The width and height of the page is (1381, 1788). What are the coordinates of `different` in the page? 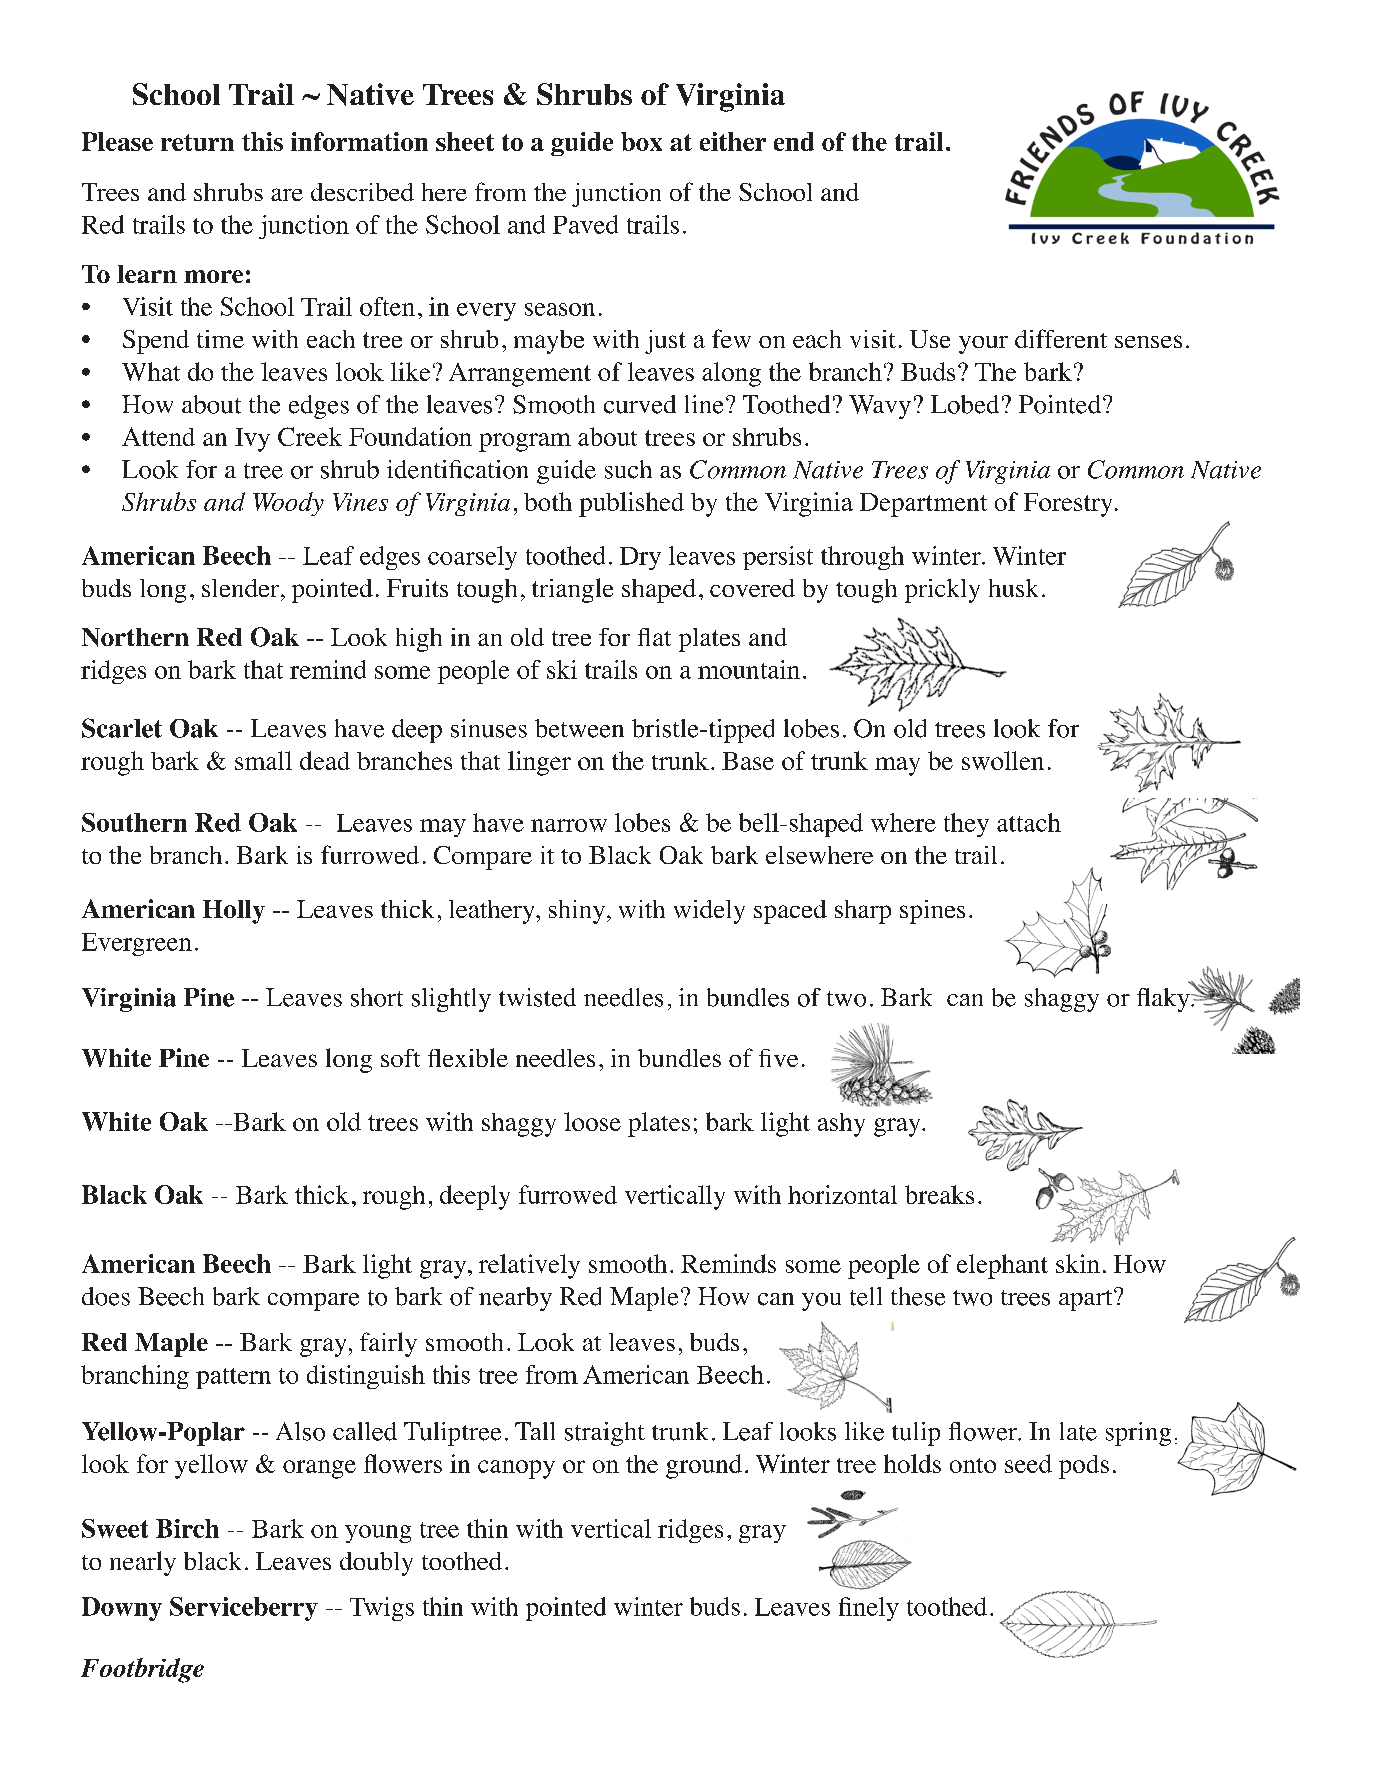 It's located at (1061, 338).
